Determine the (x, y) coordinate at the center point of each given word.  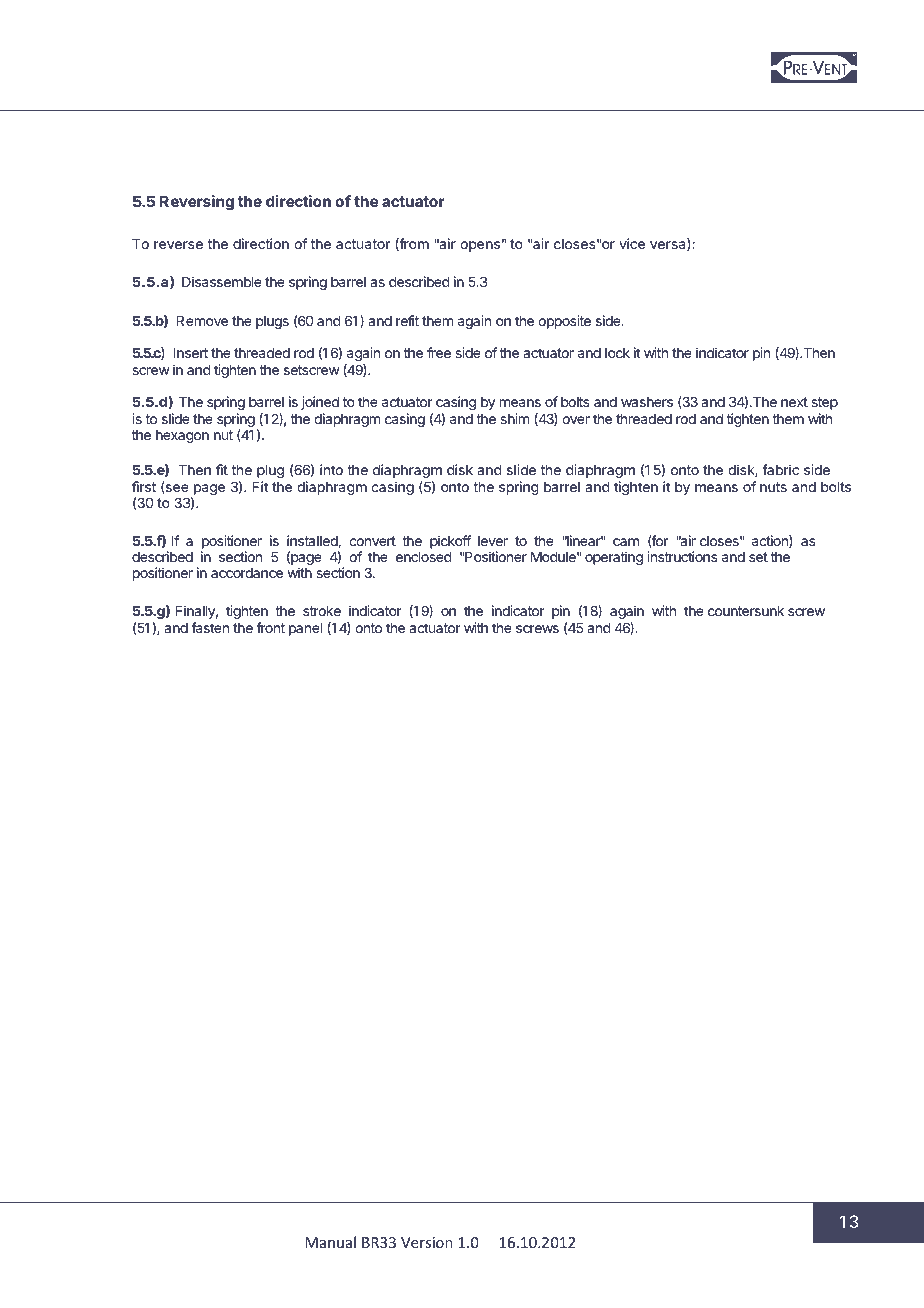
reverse (178, 245)
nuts (773, 487)
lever (493, 541)
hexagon (182, 436)
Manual (330, 1242)
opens (480, 246)
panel (305, 629)
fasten (210, 627)
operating (614, 558)
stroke (322, 611)
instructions (682, 556)
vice (632, 243)
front (270, 627)
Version (427, 1242)
